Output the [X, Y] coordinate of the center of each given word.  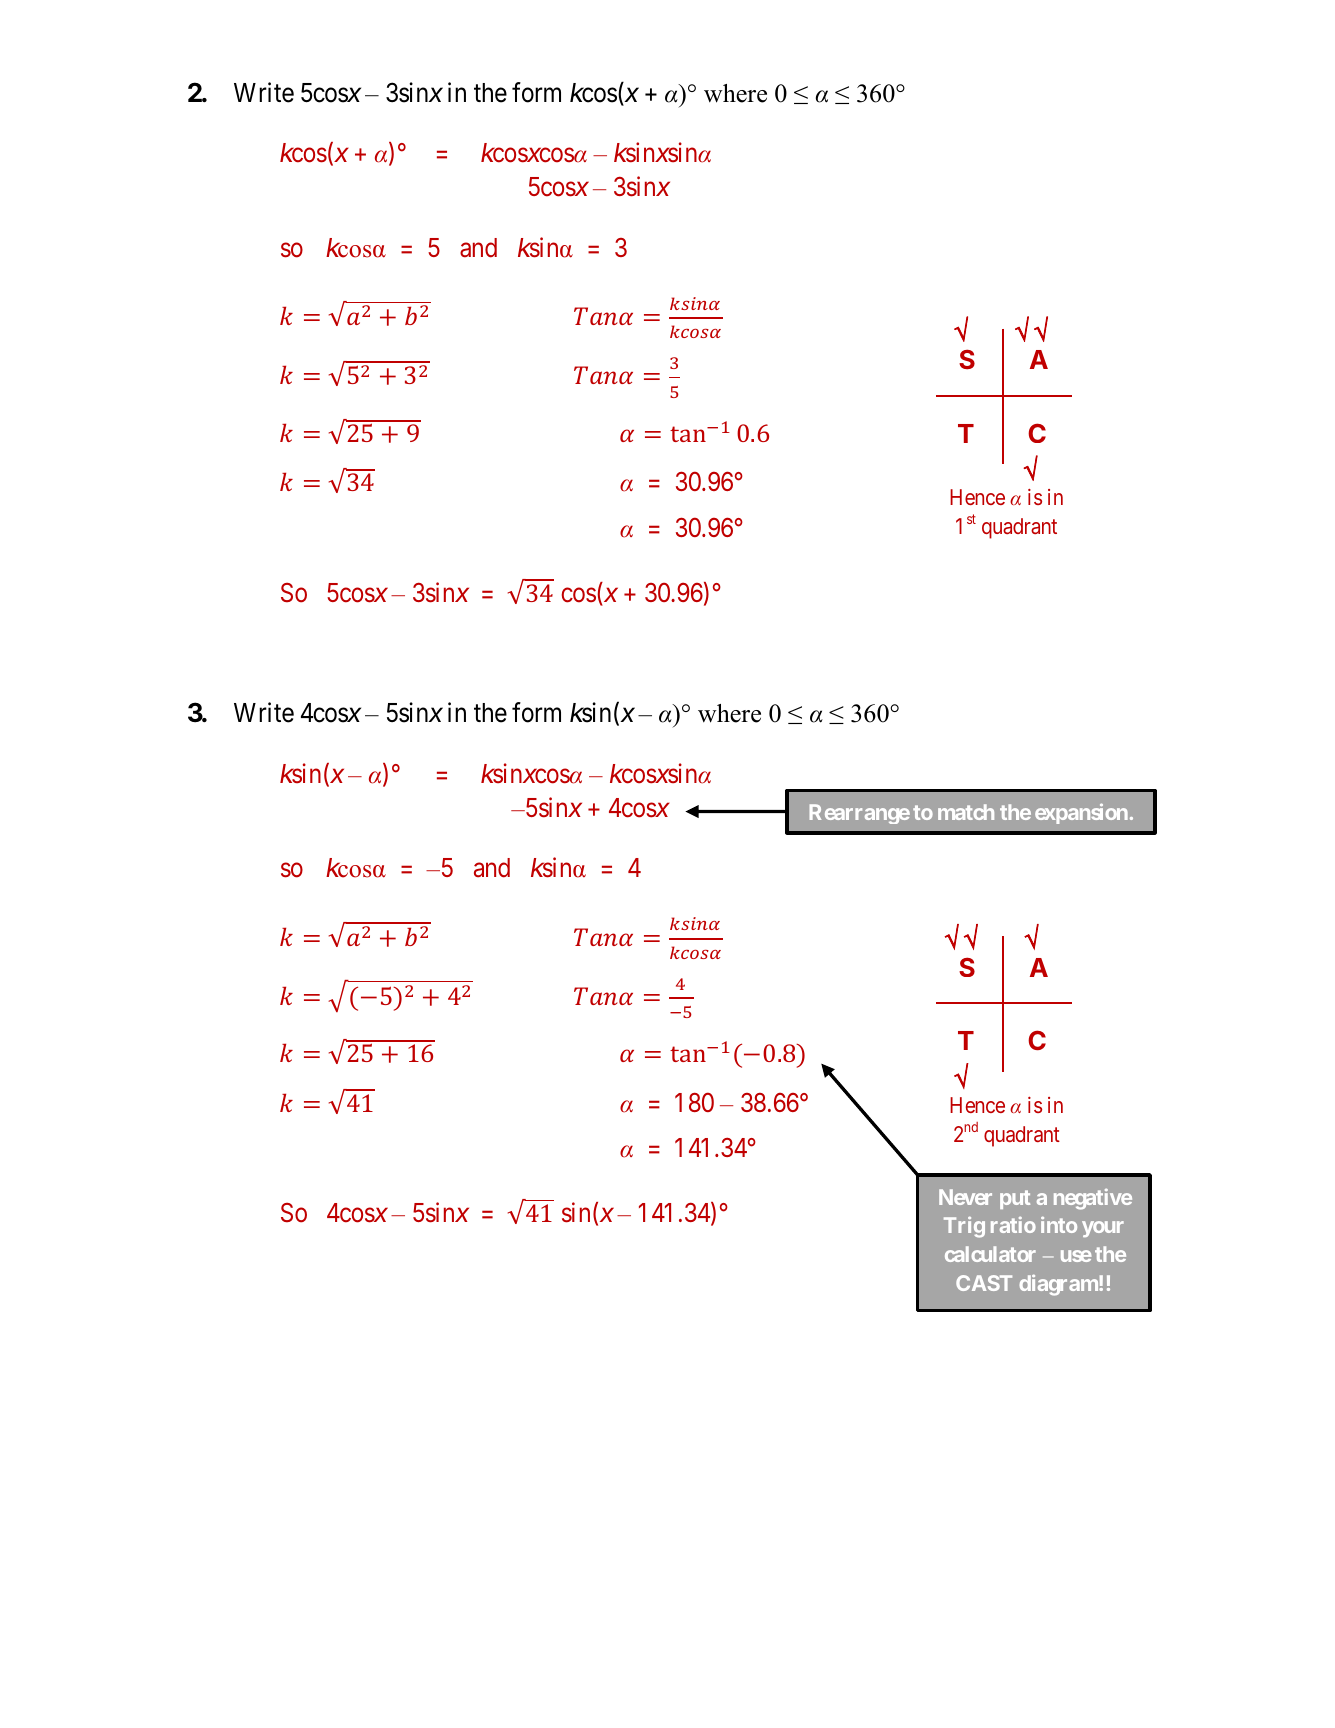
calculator [990, 1254]
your [1103, 1229]
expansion [1081, 813]
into [1059, 1224]
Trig [964, 1227]
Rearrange [859, 814]
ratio [1013, 1224]
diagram [1059, 1285]
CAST [984, 1283]
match [966, 812]
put [1015, 1199]
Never [965, 1197]
